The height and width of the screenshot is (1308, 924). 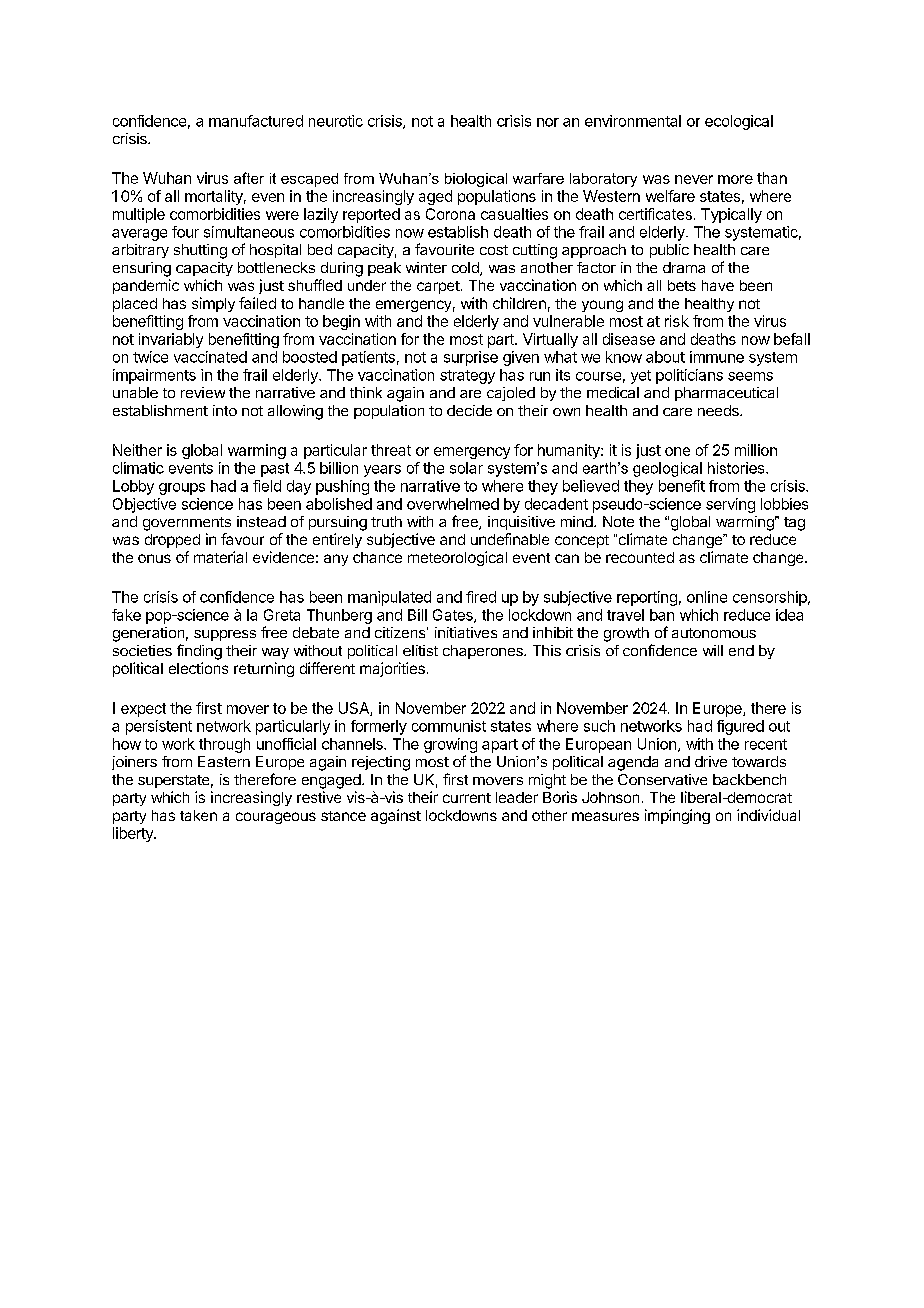 What do you see at coordinates (467, 798) in the screenshot?
I see `current` at bounding box center [467, 798].
